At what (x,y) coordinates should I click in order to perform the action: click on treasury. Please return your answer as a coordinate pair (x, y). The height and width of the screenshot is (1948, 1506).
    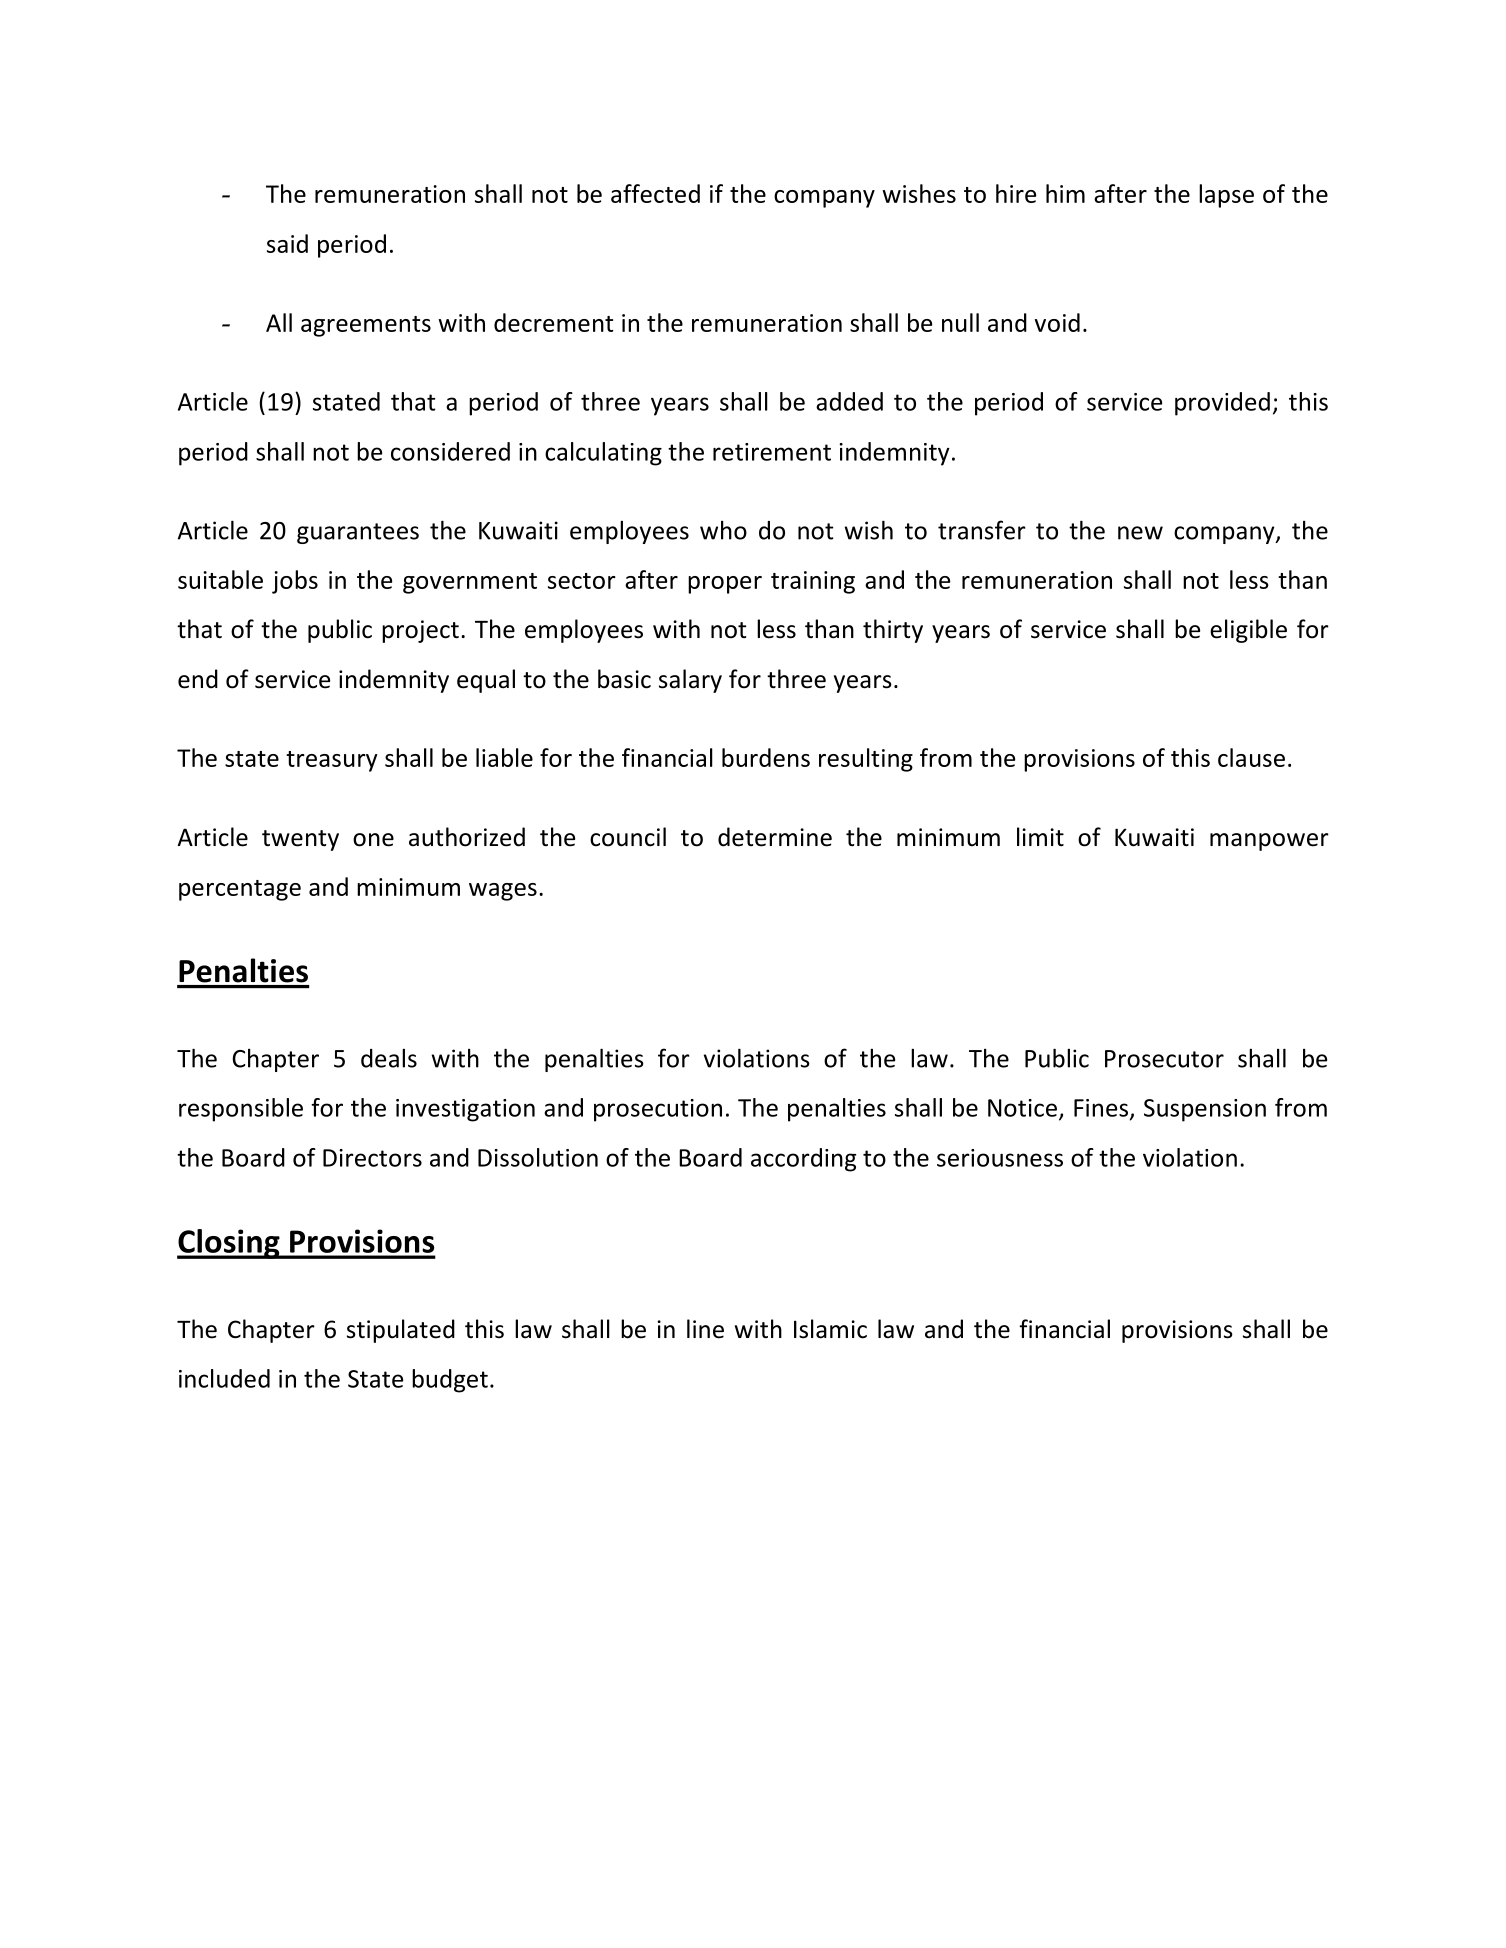
    Looking at the image, I should click on (332, 761).
